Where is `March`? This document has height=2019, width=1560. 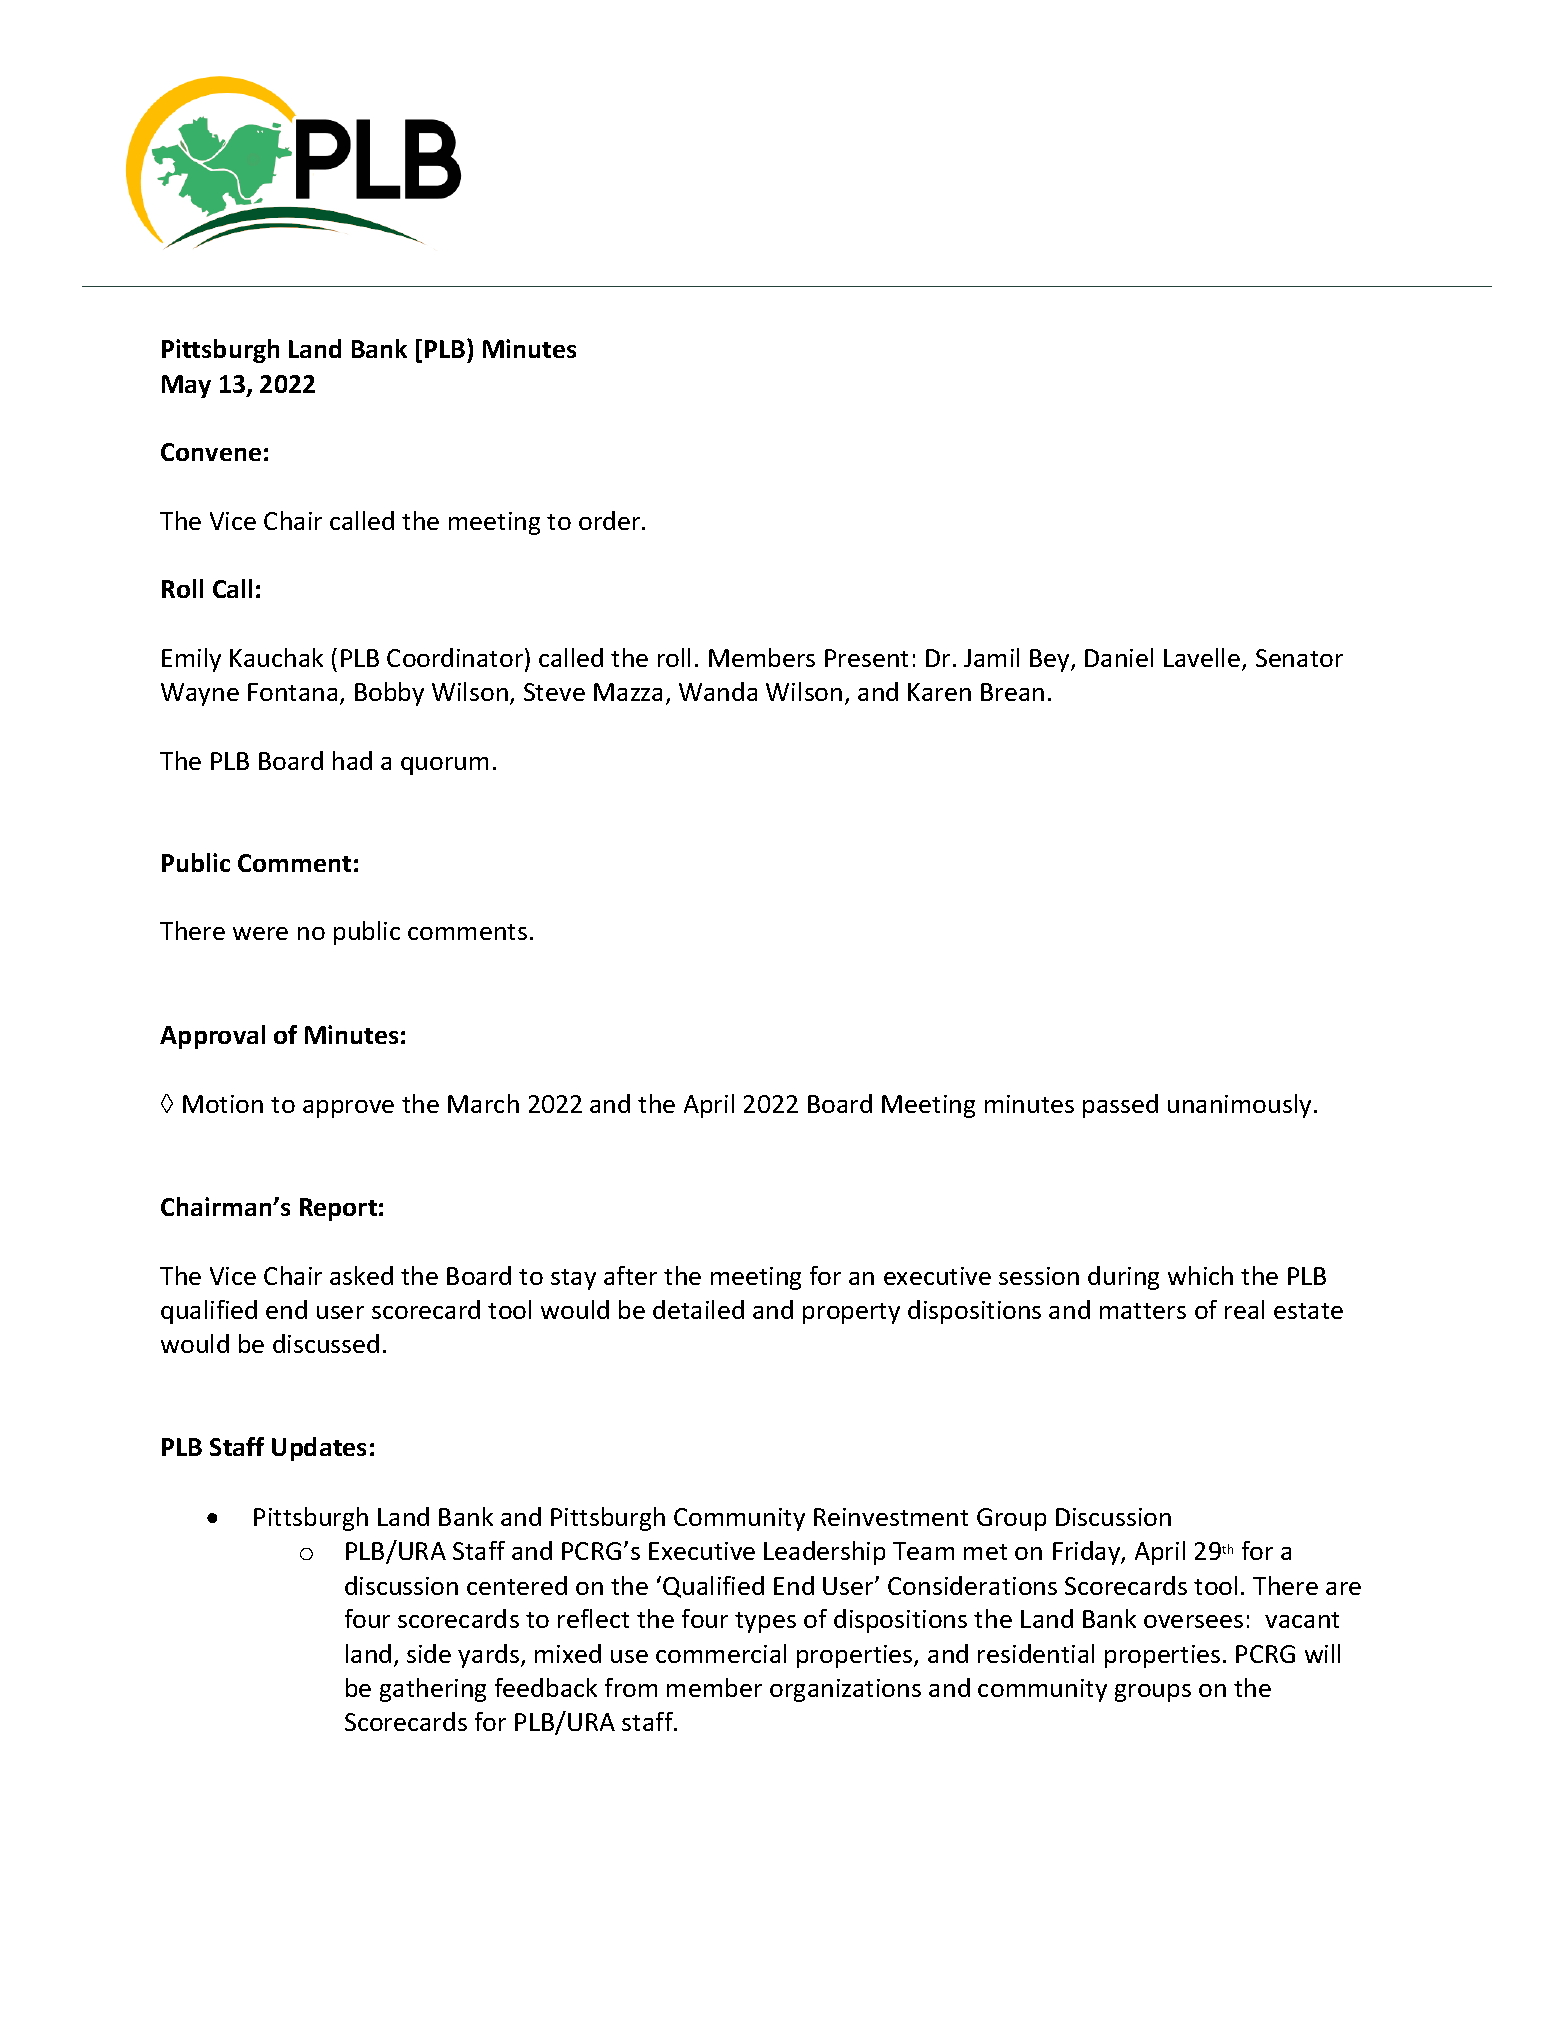 March is located at coordinates (483, 1103).
